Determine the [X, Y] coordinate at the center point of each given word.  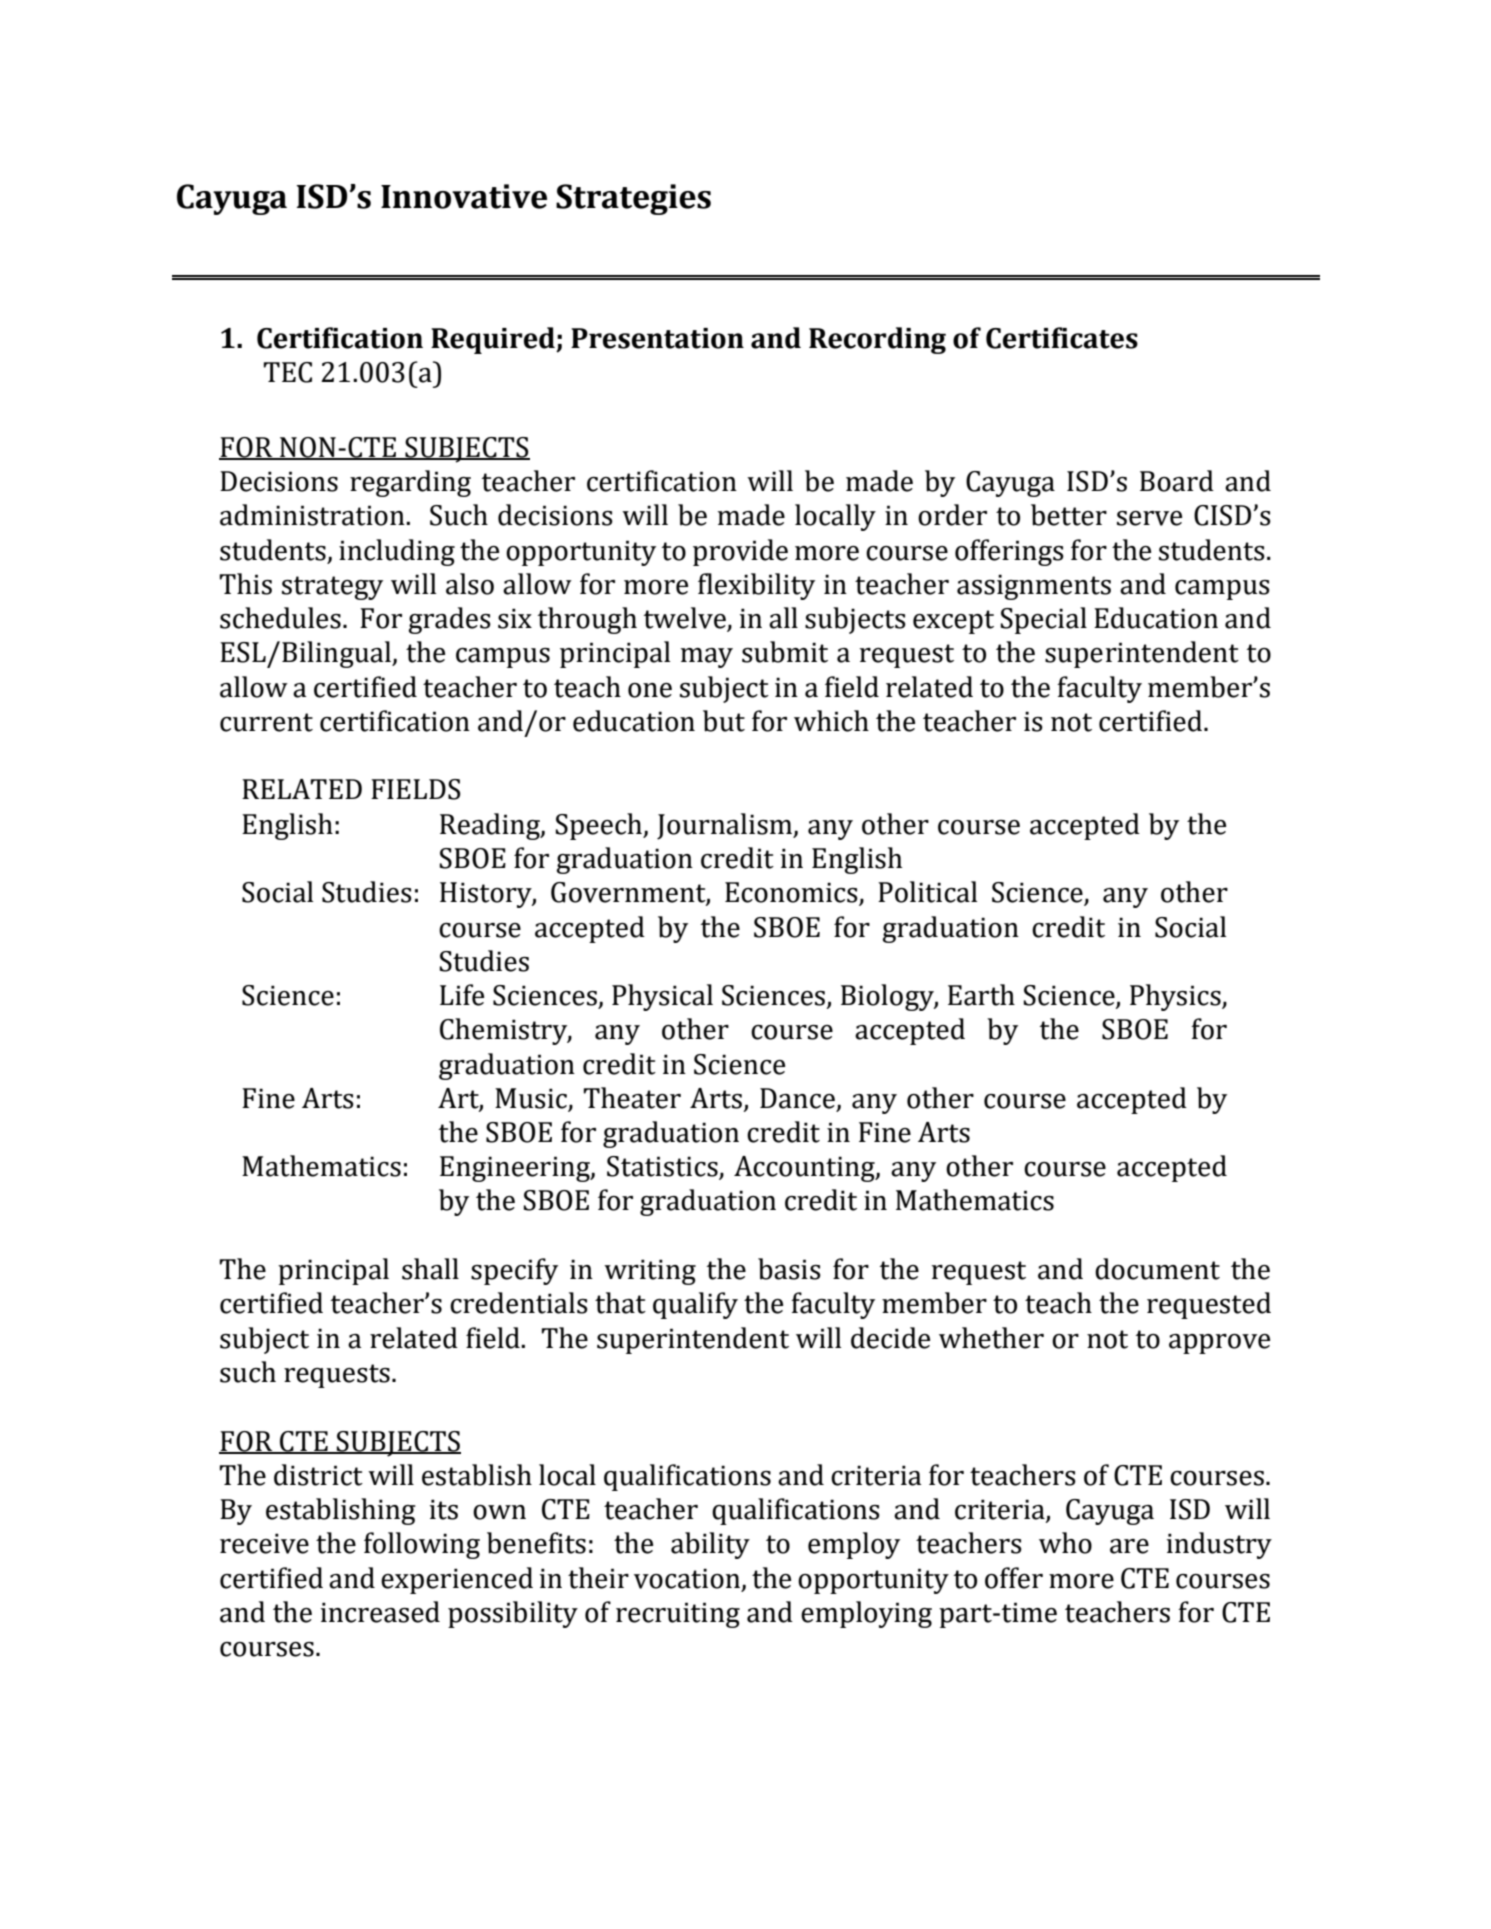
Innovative [464, 196]
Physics [1176, 997]
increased [380, 1612]
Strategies [633, 199]
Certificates [1062, 338]
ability [710, 1545]
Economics [792, 893]
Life [462, 995]
